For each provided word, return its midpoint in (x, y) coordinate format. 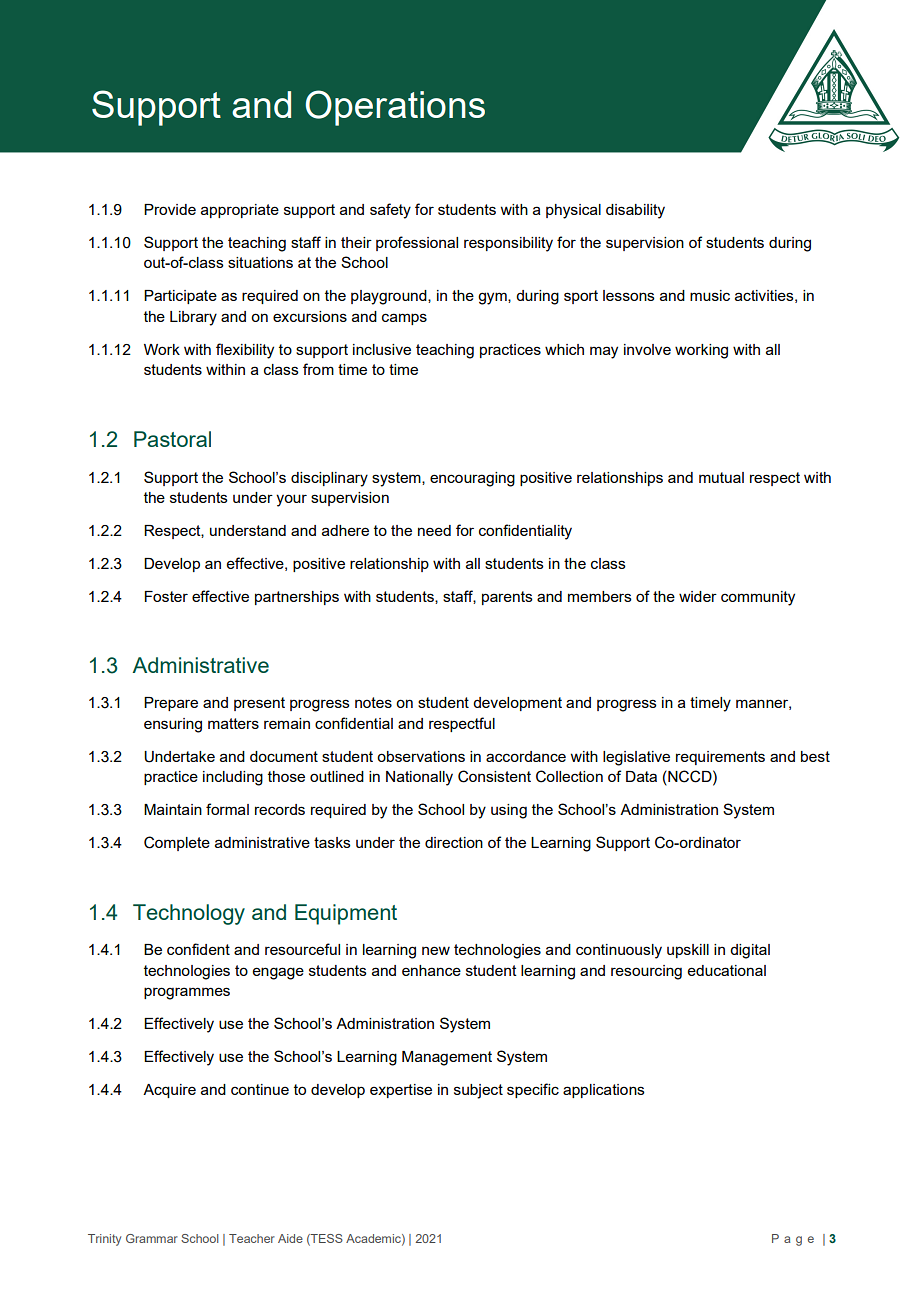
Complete (177, 843)
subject (478, 1091)
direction (454, 842)
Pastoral (172, 439)
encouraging (472, 479)
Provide (170, 209)
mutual (721, 477)
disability (635, 211)
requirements (720, 758)
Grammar (152, 1238)
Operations (395, 108)
